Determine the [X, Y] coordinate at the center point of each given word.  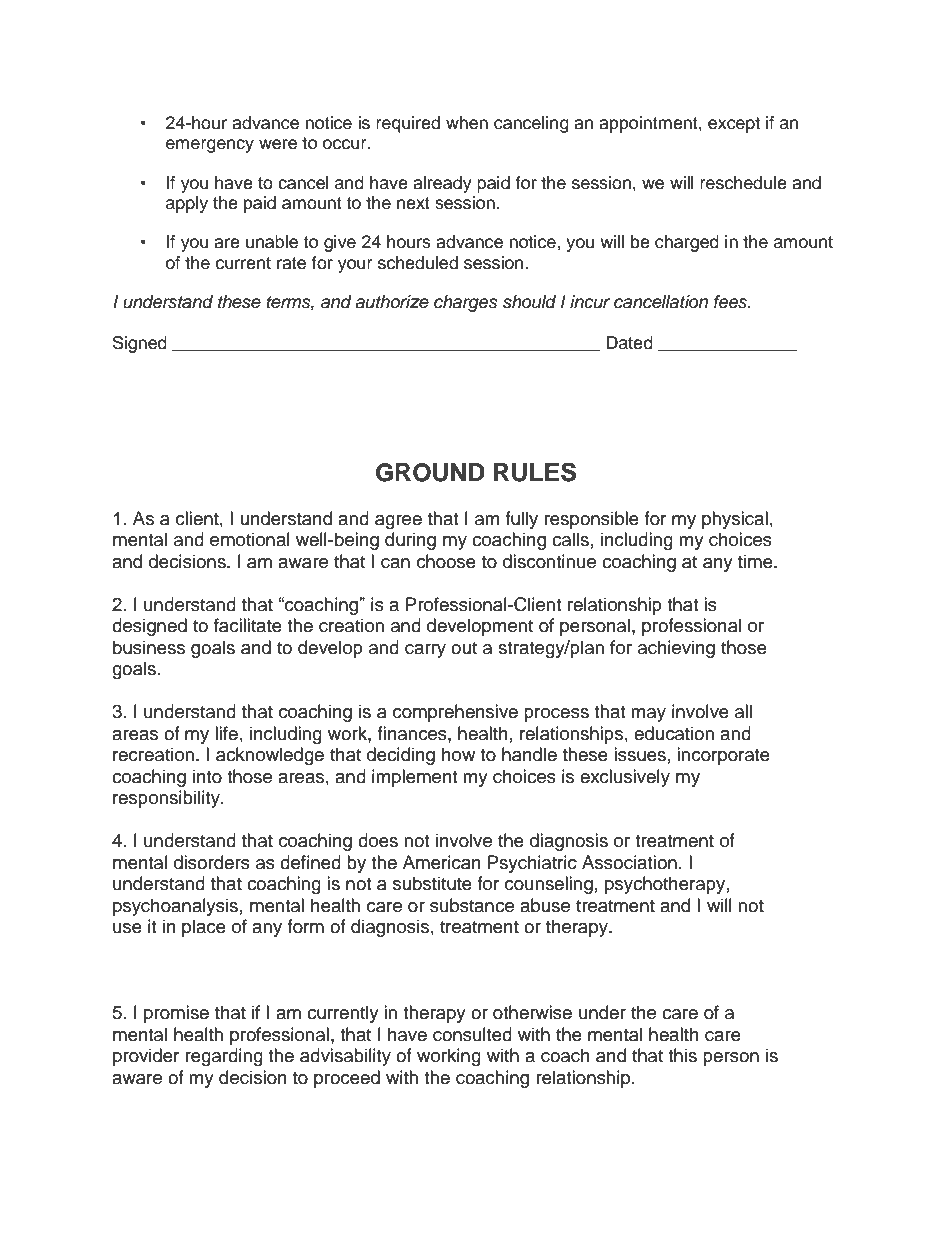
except [734, 125]
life [226, 733]
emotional [250, 539]
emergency [210, 146]
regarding [224, 1057]
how [458, 754]
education [674, 733]
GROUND [430, 472]
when [467, 123]
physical [735, 520]
